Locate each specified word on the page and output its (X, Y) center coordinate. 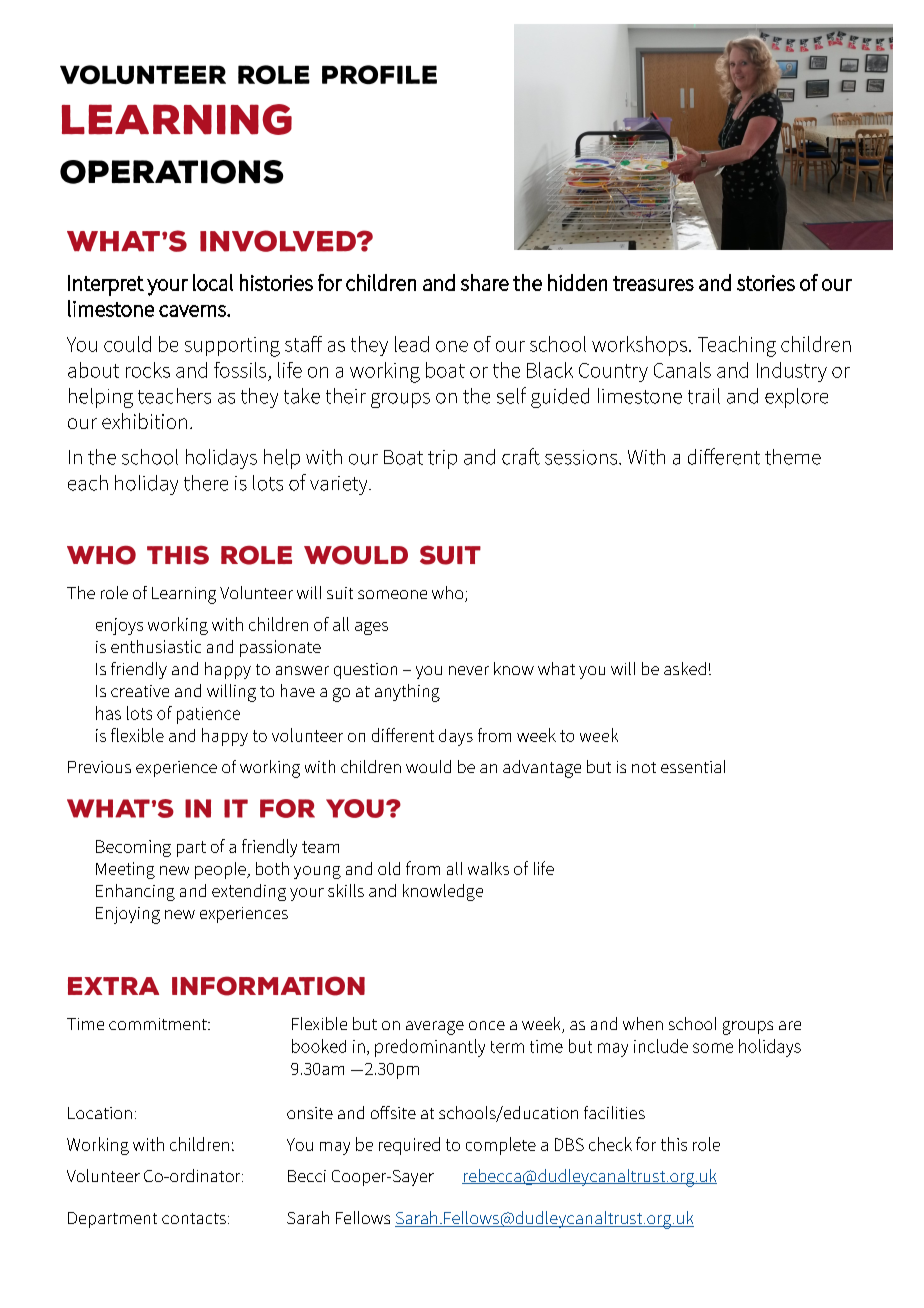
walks (488, 868)
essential (693, 766)
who (449, 594)
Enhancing (135, 892)
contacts (194, 1218)
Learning (184, 595)
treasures (653, 283)
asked (685, 668)
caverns (193, 311)
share (485, 282)
